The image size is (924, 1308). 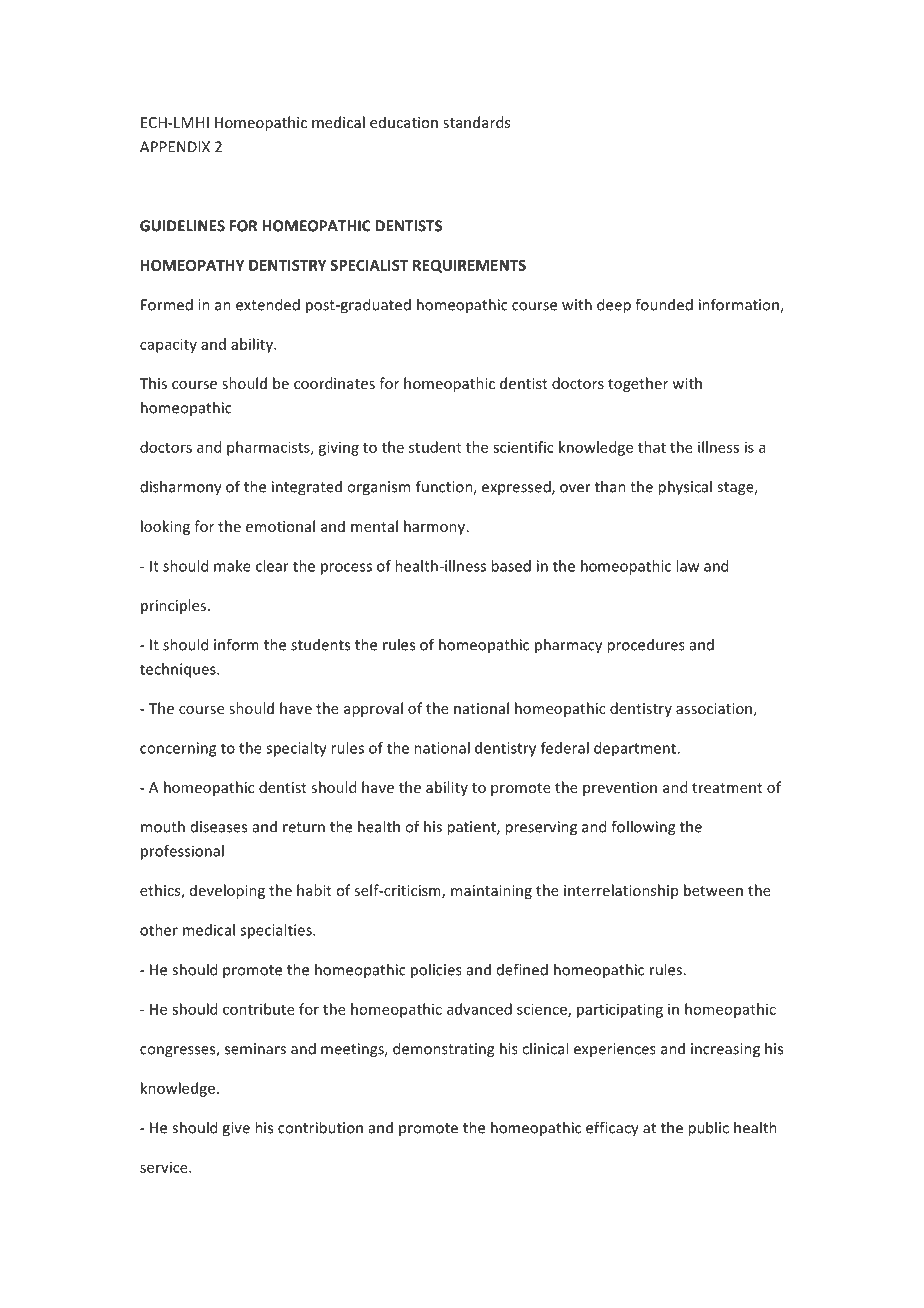 What do you see at coordinates (175, 147) in the screenshot?
I see `APPENDIX` at bounding box center [175, 147].
